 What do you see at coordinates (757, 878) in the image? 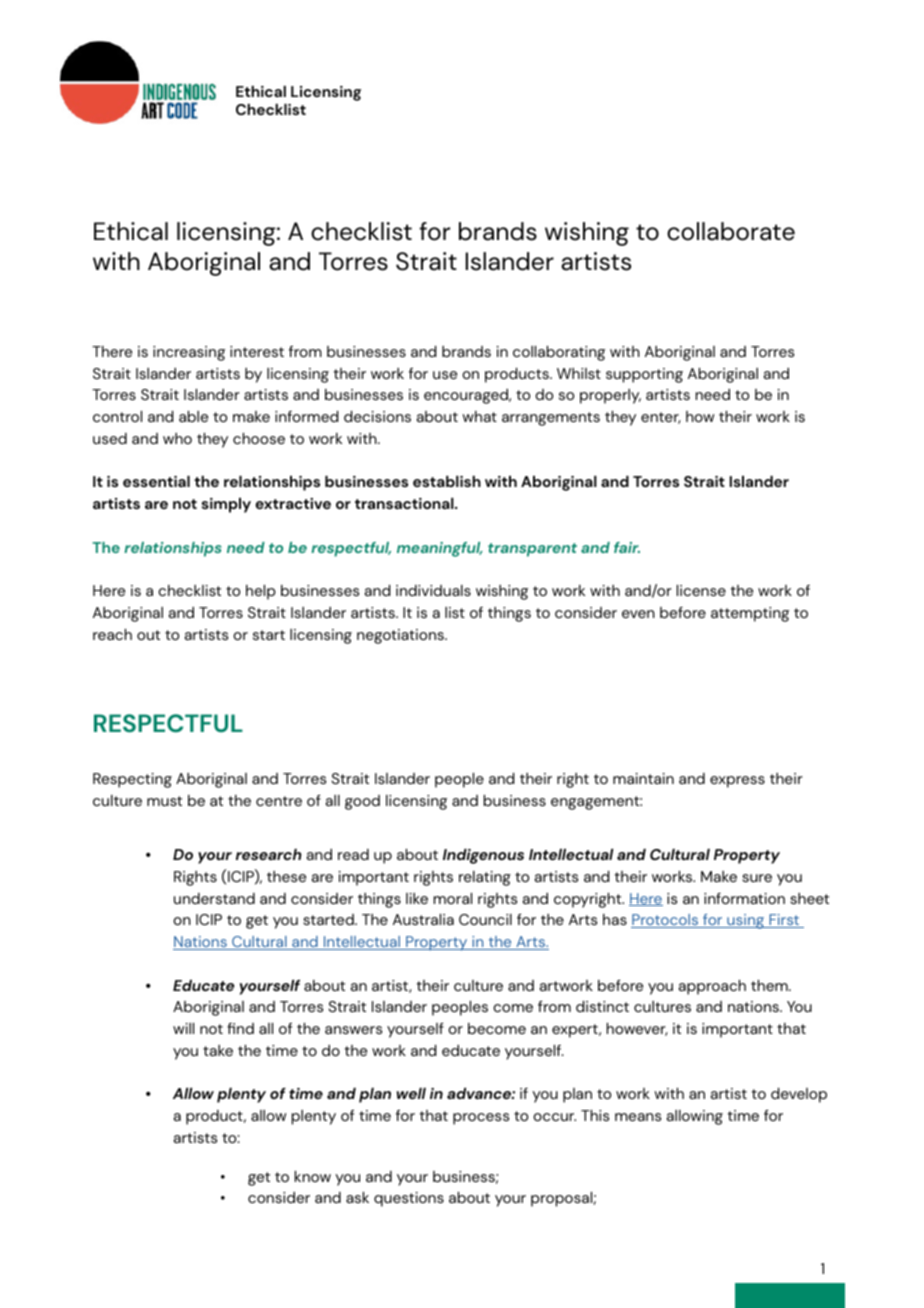
I see `sure` at bounding box center [757, 878].
